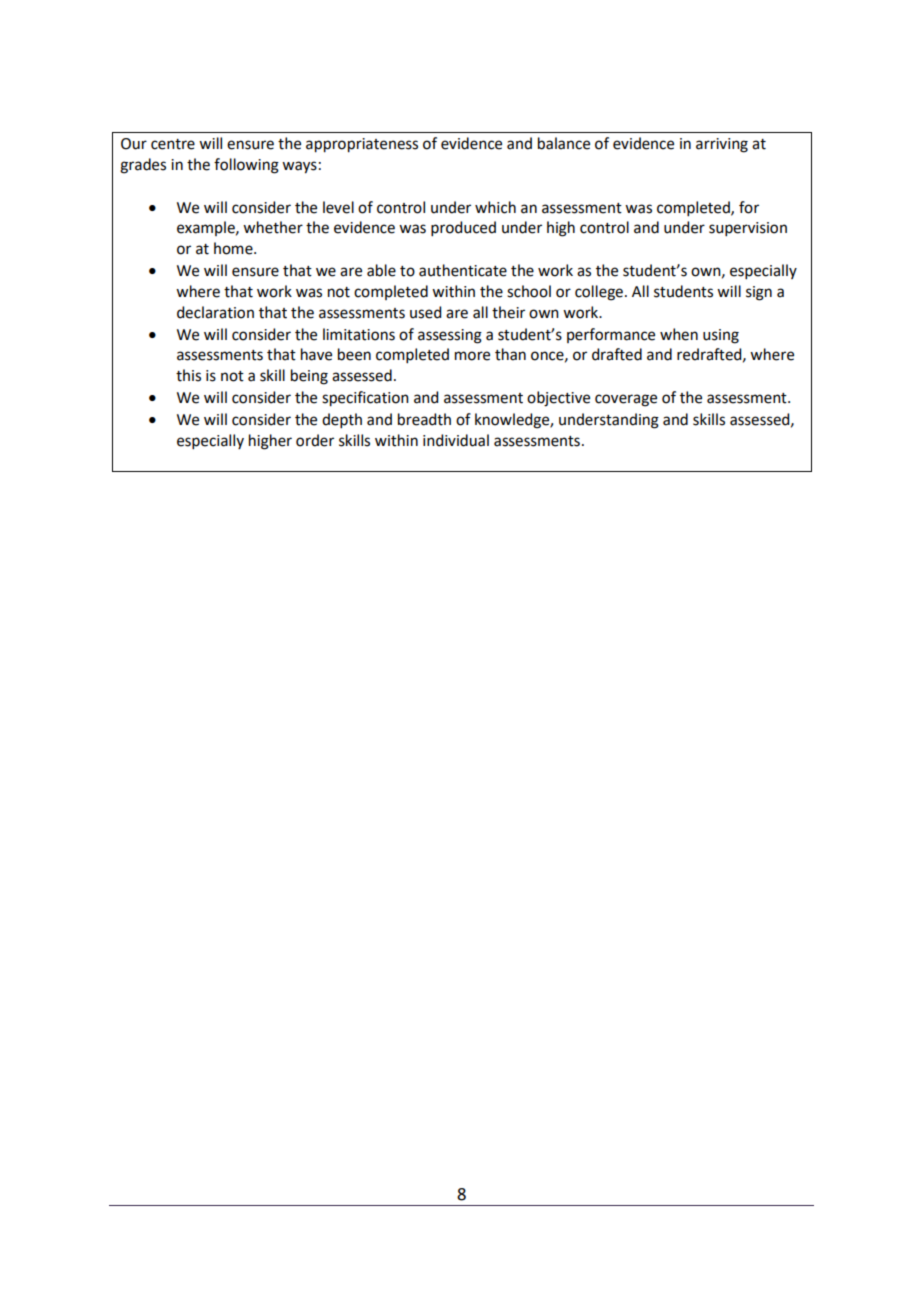  Describe the element at coordinates (456, 440) in the screenshot. I see `individual` at that location.
